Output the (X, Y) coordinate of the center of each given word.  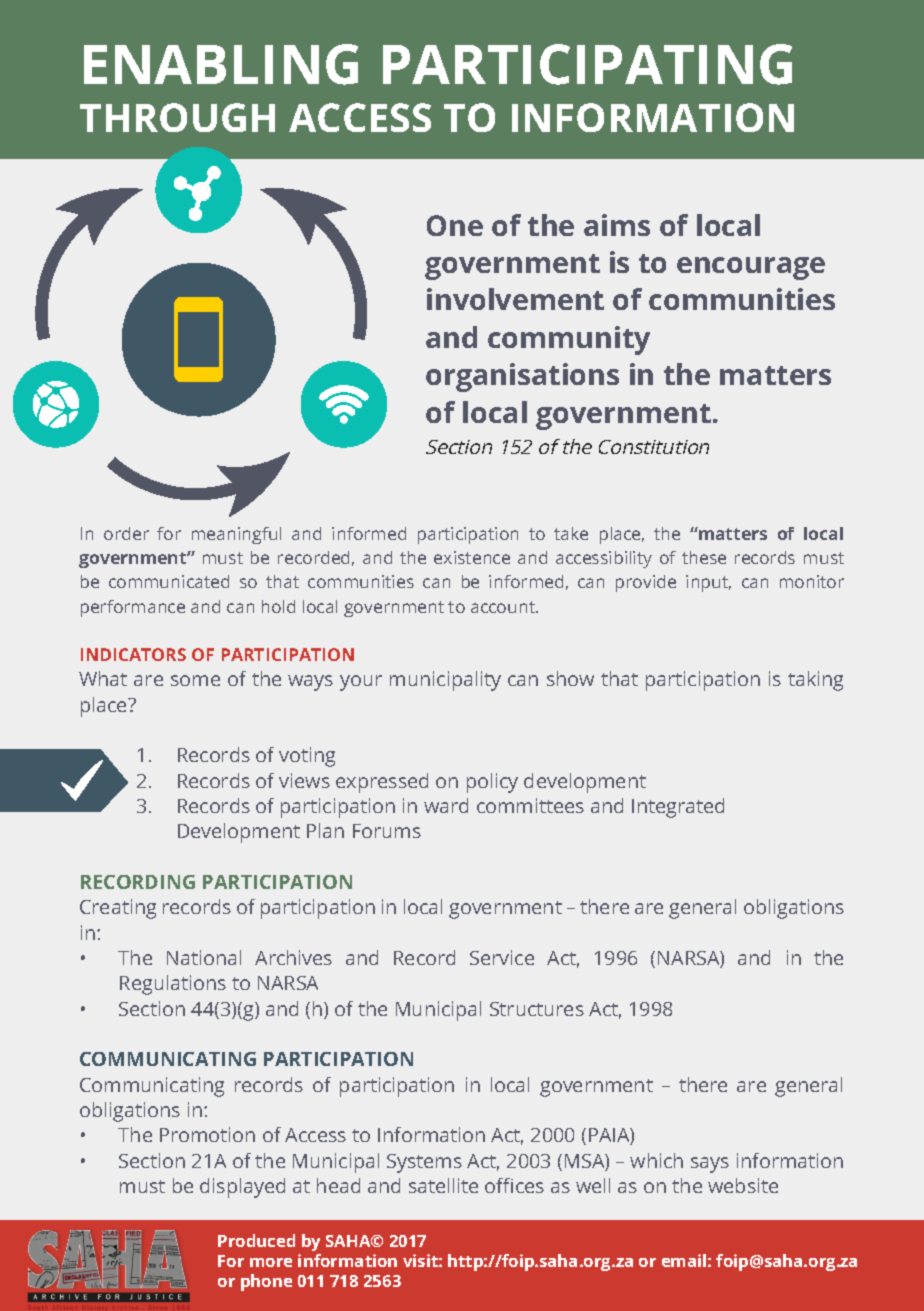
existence (472, 557)
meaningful (236, 535)
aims (617, 225)
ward (446, 805)
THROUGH (177, 117)
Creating (118, 909)
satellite (443, 1185)
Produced (256, 1240)
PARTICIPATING (587, 64)
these (704, 557)
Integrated (678, 808)
